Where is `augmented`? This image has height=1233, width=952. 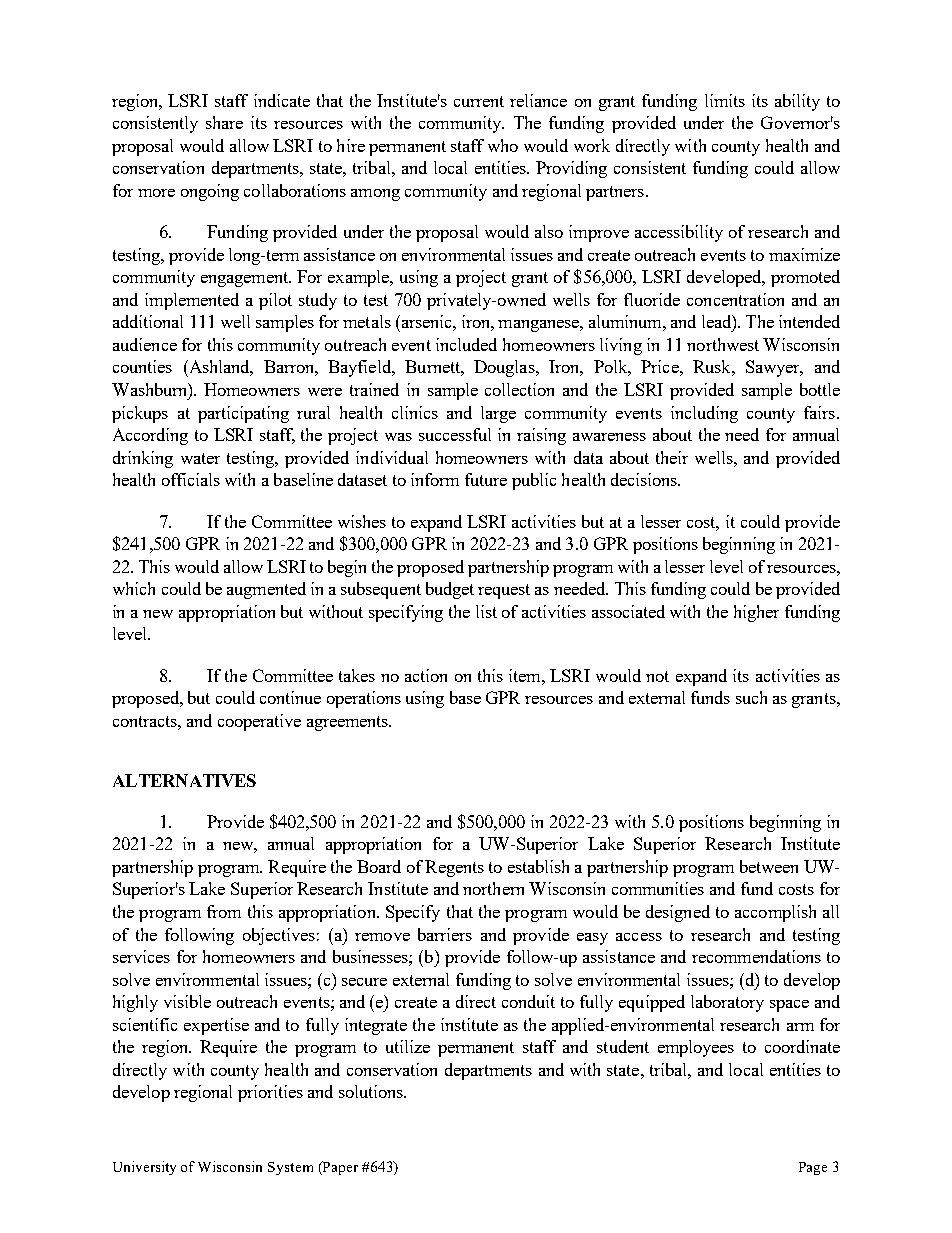
augmented is located at coordinates (266, 590).
